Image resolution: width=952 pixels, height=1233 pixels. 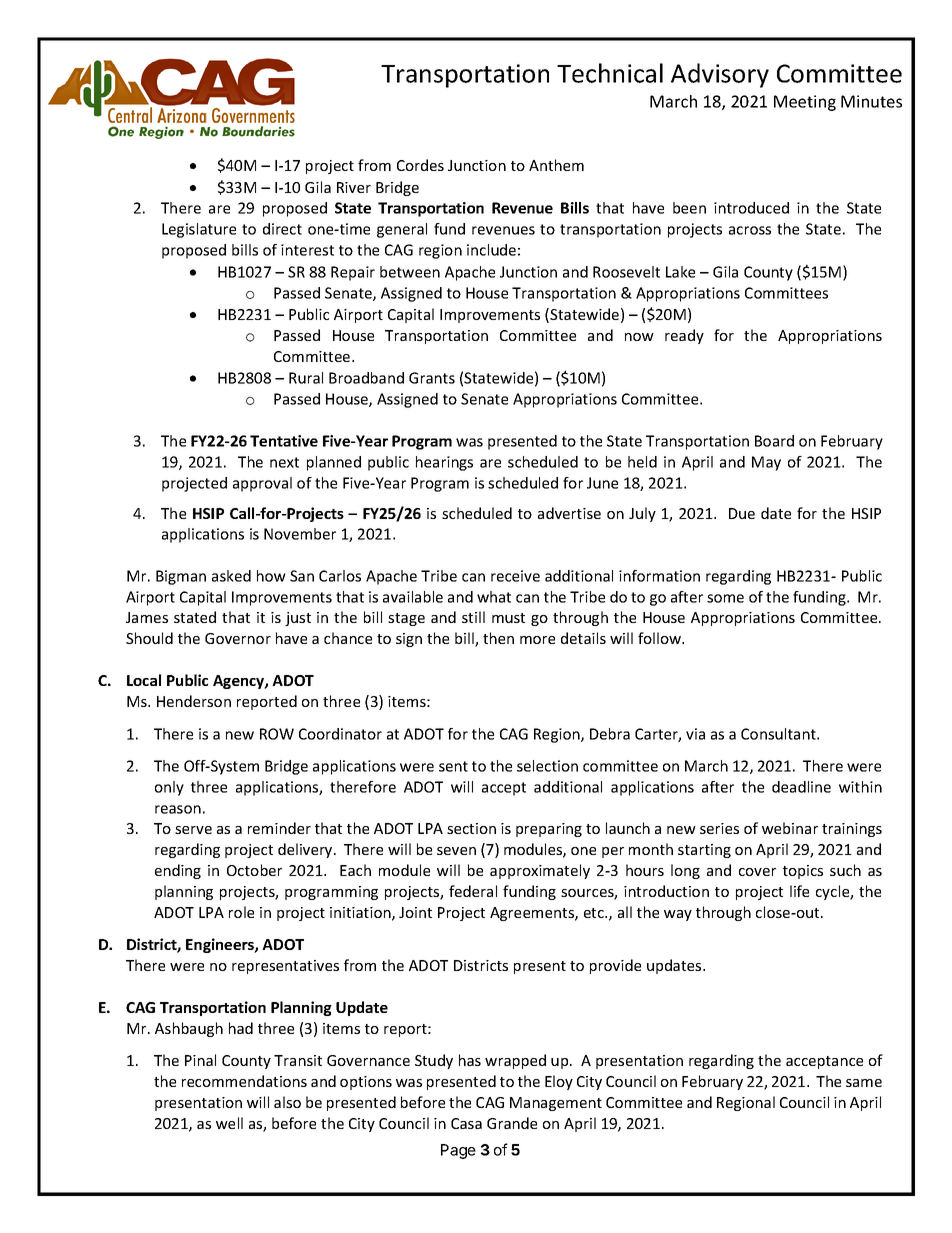 What do you see at coordinates (354, 187) in the screenshot?
I see `River` at bounding box center [354, 187].
